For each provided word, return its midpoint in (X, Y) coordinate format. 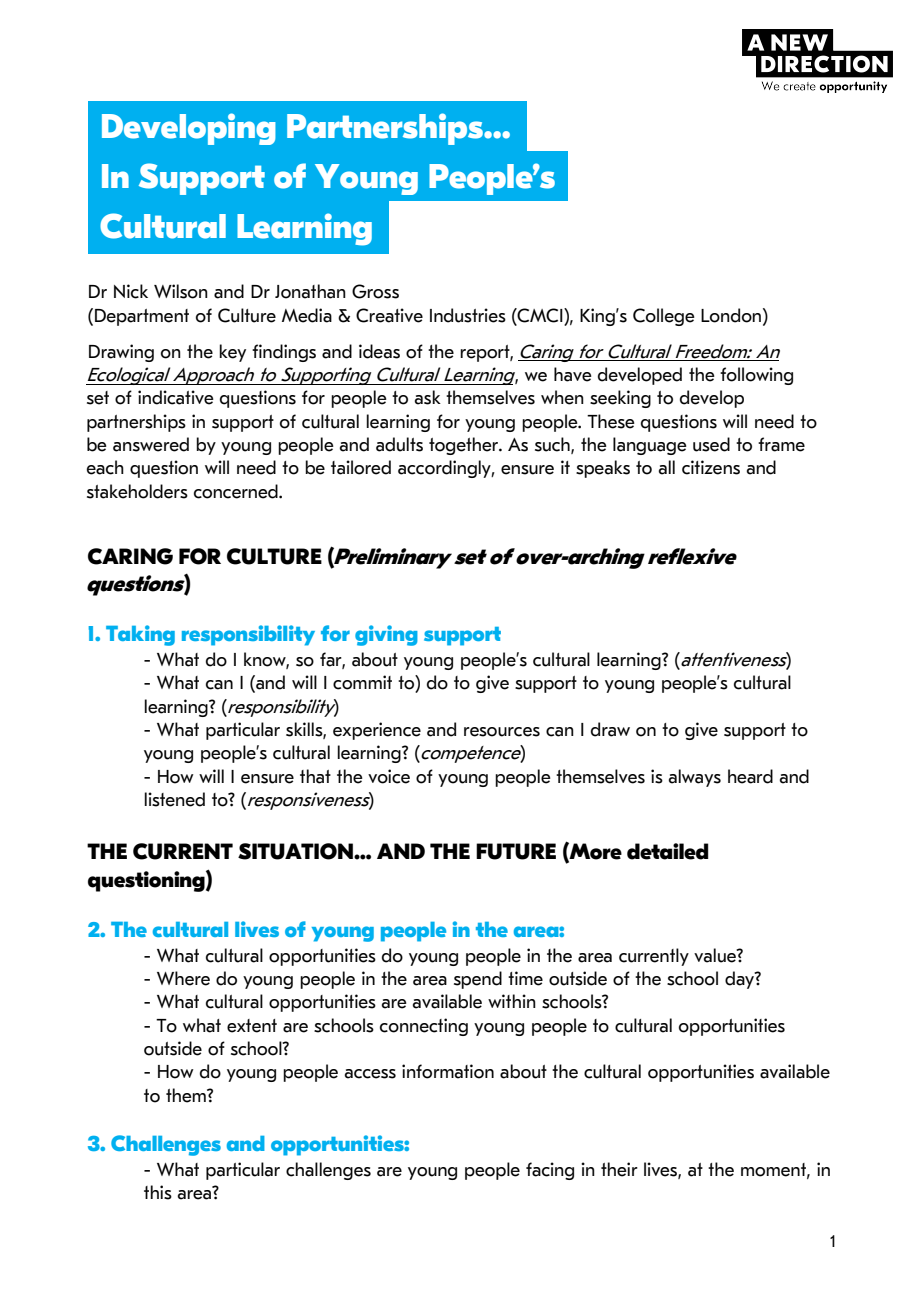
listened (174, 799)
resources (502, 732)
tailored (361, 467)
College (664, 317)
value (716, 955)
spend (478, 980)
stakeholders (137, 491)
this (158, 1192)
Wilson (181, 291)
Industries (468, 315)
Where (183, 978)
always (695, 778)
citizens (711, 467)
